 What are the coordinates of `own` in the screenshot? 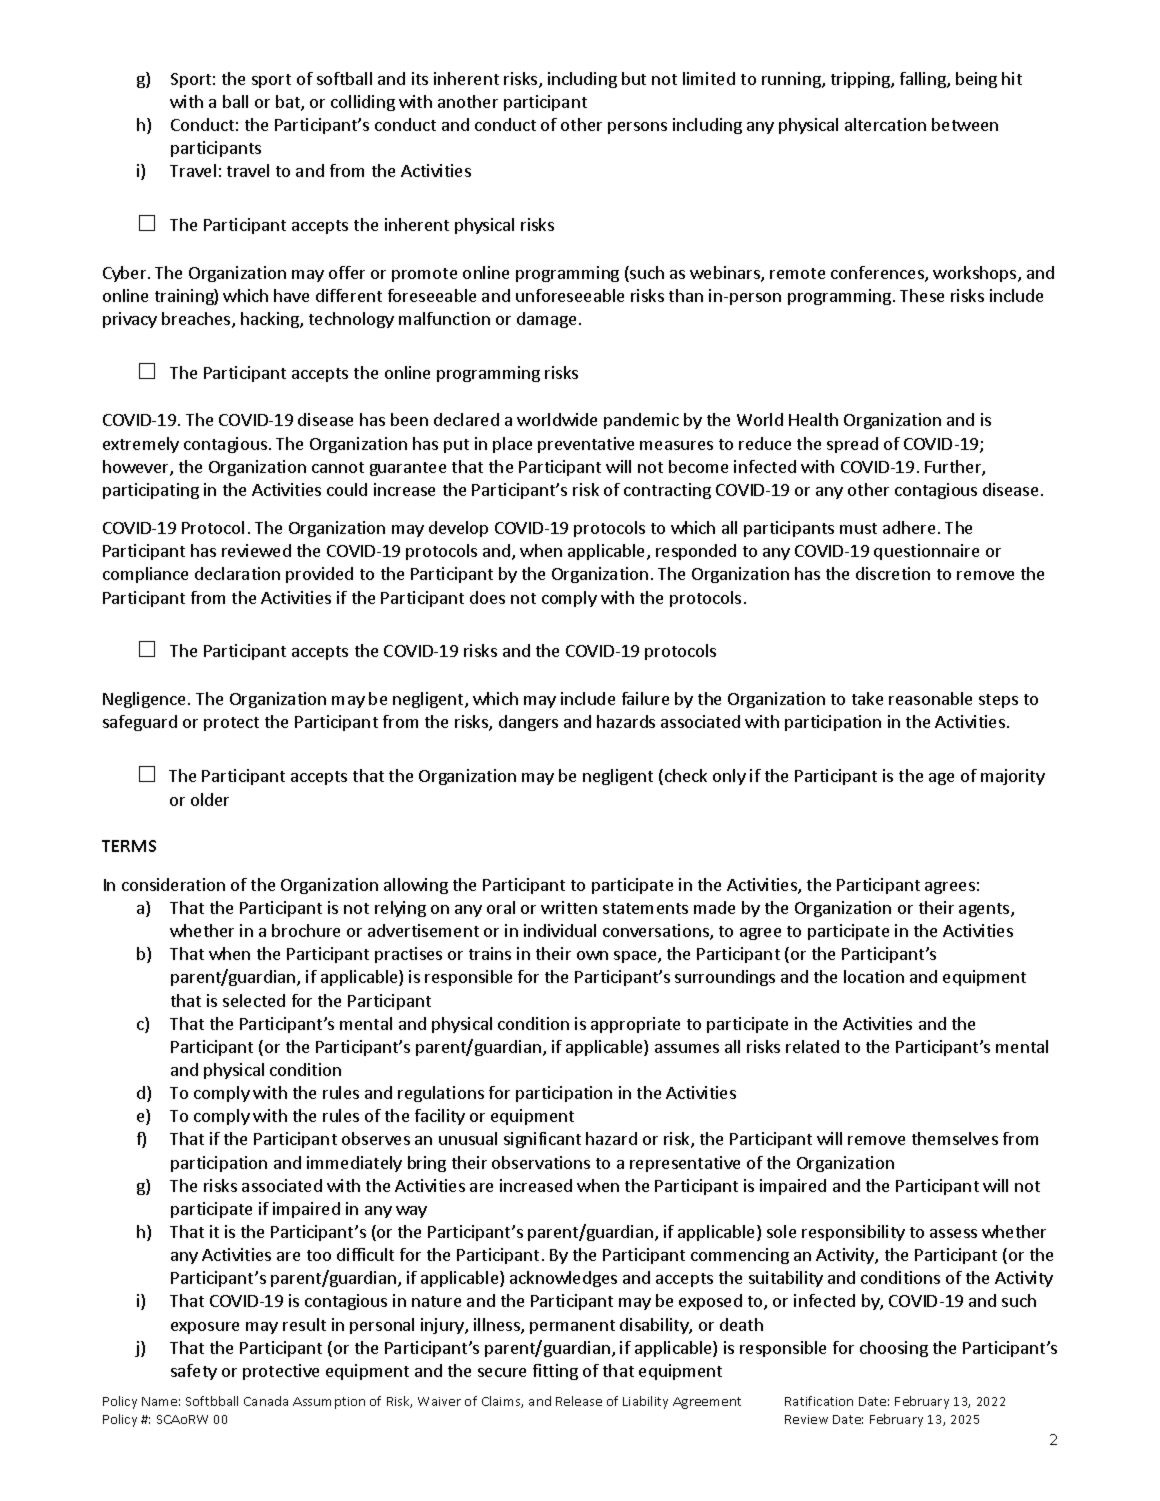 It's located at (592, 955).
